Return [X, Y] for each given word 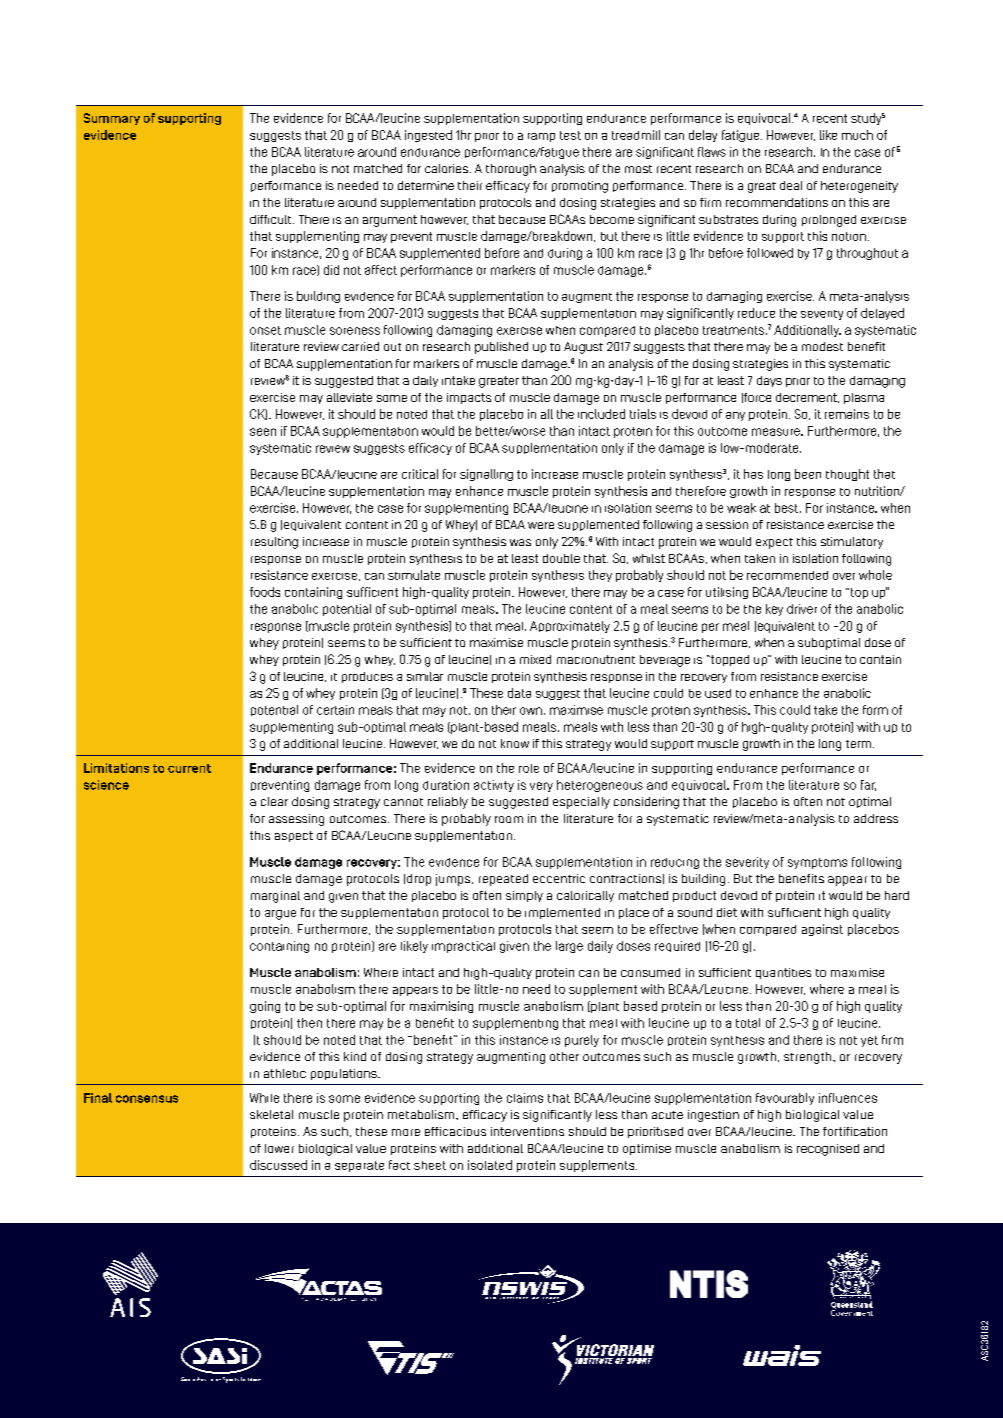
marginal [275, 897]
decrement [807, 398]
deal [791, 185]
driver [802, 609]
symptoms [817, 863]
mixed [535, 659]
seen [263, 432]
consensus [147, 1099]
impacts [469, 398]
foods [265, 592]
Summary [112, 119]
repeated [503, 880]
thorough [511, 170]
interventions [527, 1131]
